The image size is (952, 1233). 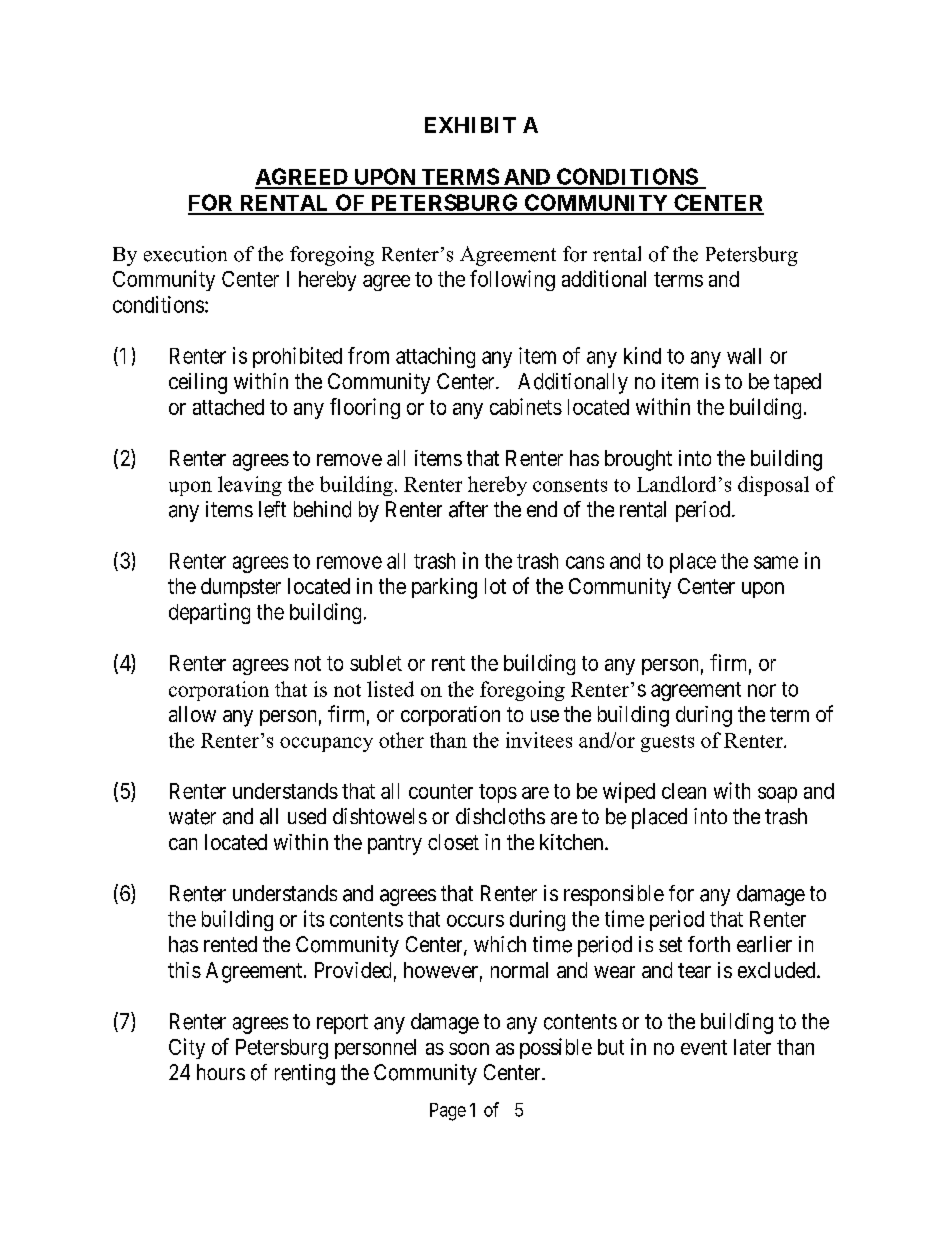 I want to click on EXHIBIT, so click(x=470, y=125).
